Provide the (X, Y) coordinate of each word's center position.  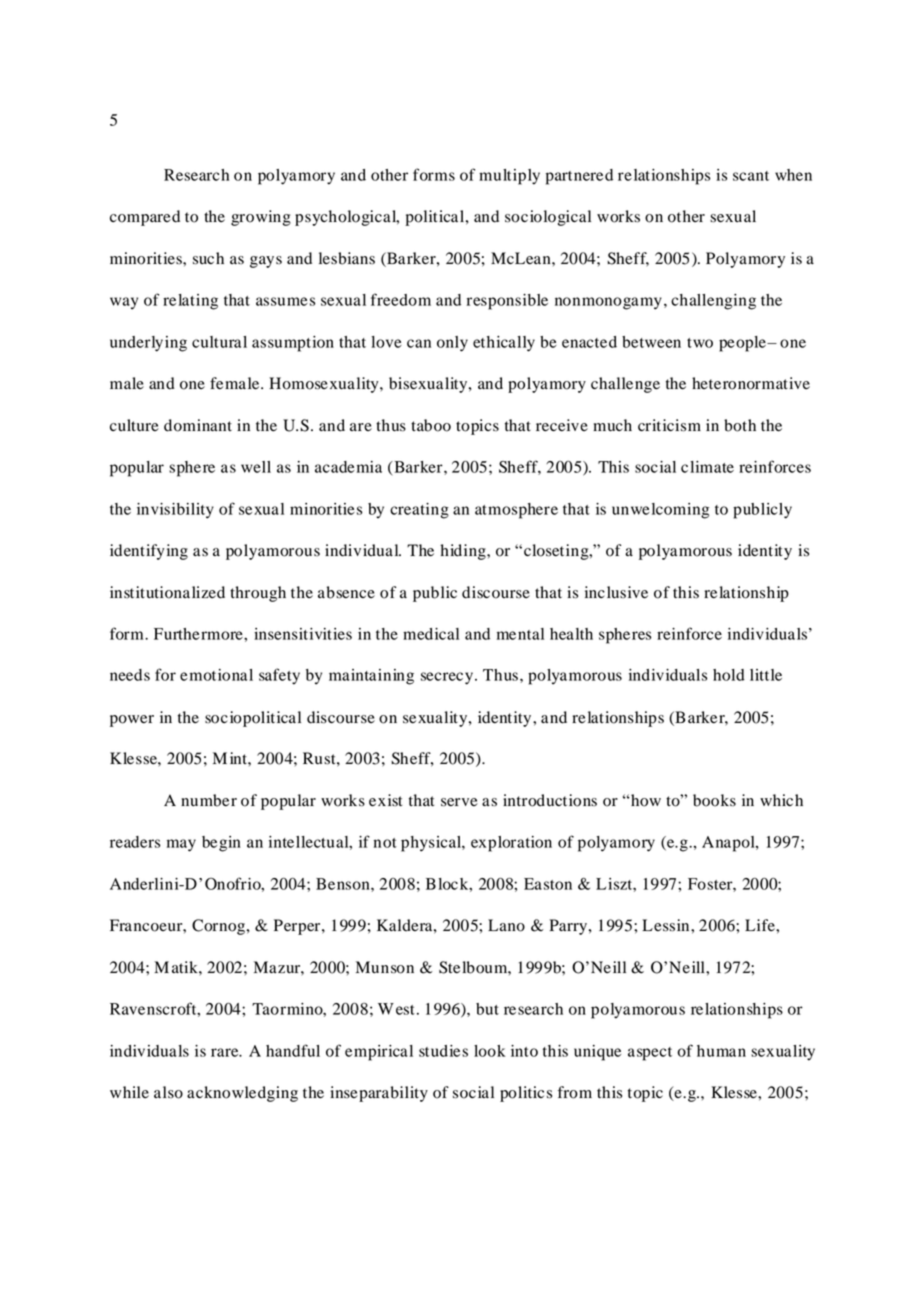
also (168, 1092)
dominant (198, 425)
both (740, 425)
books (714, 800)
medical (431, 634)
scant (751, 176)
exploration (511, 844)
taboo (431, 425)
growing (261, 218)
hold (729, 675)
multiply (509, 177)
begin (221, 844)
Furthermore (199, 634)
